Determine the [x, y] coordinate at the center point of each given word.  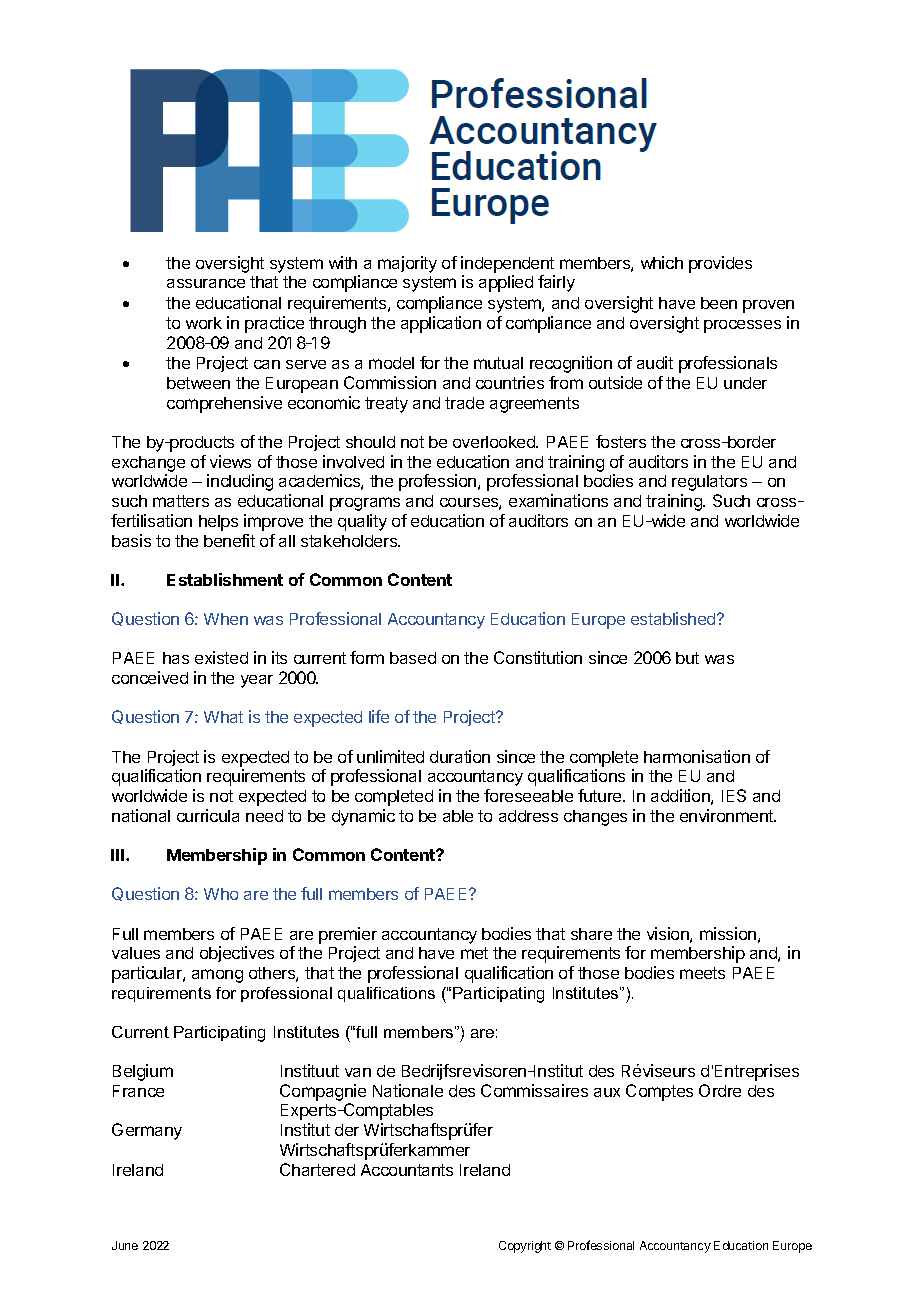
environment [727, 815]
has [176, 658]
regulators [709, 483]
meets [702, 973]
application [441, 324]
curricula [208, 815]
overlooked [495, 442]
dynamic [363, 817]
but [687, 658]
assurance [206, 283]
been [719, 303]
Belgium [143, 1072]
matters [181, 501]
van [358, 1072]
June [125, 1245]
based [413, 658]
